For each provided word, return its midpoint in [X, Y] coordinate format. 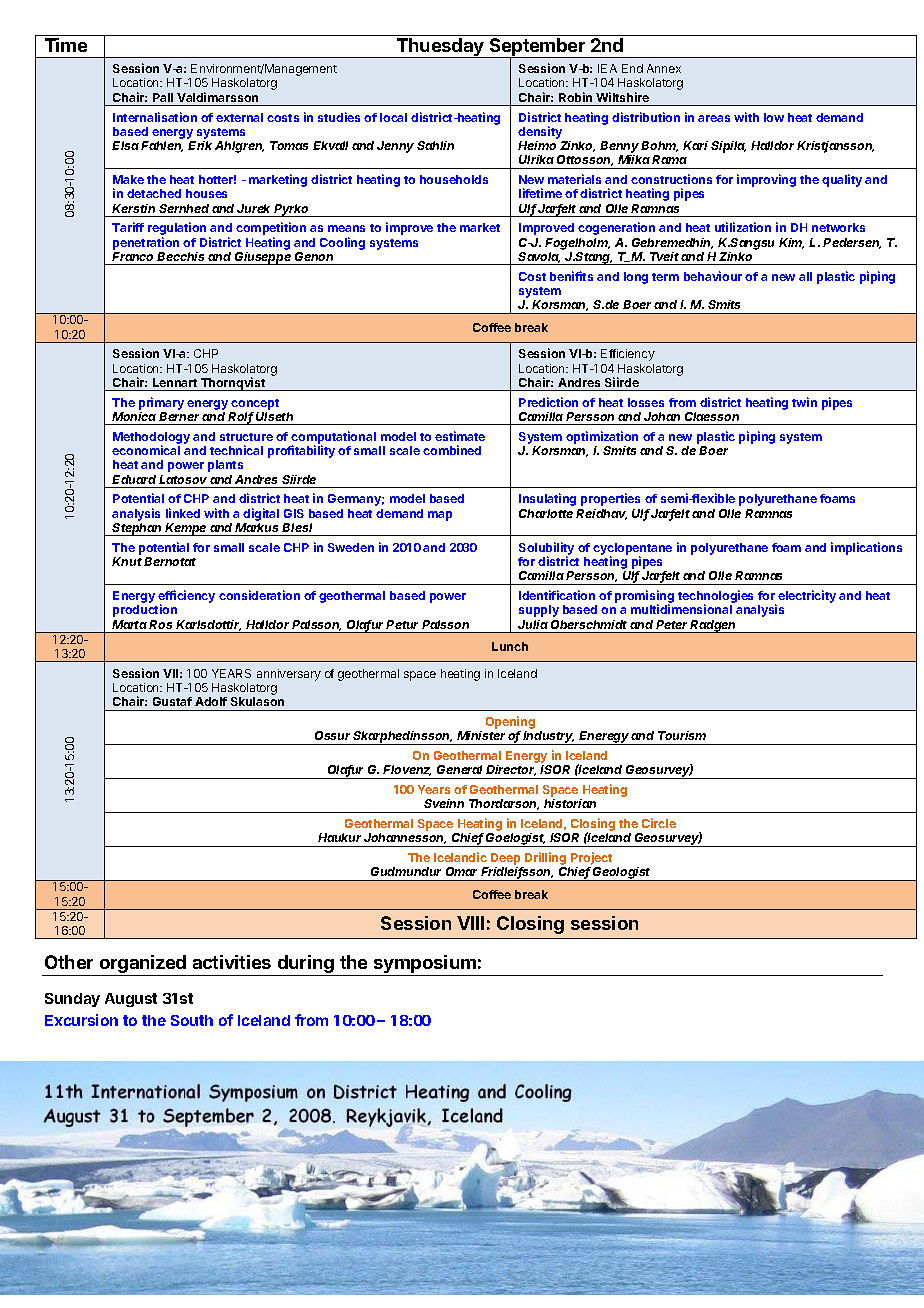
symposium [425, 965]
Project [590, 860]
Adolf [211, 701]
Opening [510, 724]
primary [161, 403]
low [774, 117]
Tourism [682, 735]
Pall [163, 97]
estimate [460, 436]
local [393, 117]
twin [804, 402]
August [131, 1000]
